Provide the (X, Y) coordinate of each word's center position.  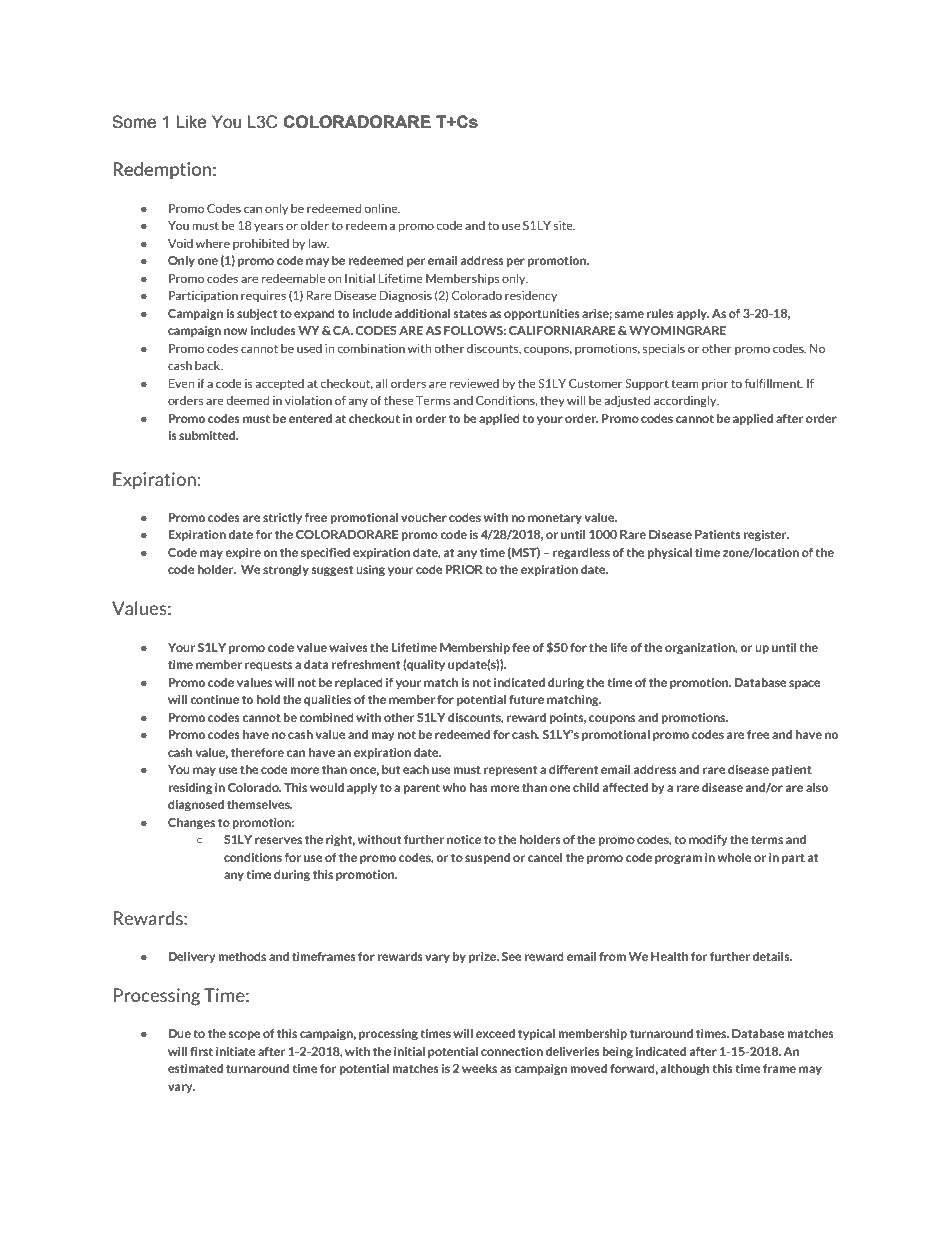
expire (243, 553)
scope (244, 1035)
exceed (495, 1033)
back (209, 365)
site (564, 225)
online (382, 208)
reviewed (474, 383)
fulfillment (774, 383)
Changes (191, 824)
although (684, 1070)
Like (191, 122)
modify (708, 840)
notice (464, 839)
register (766, 536)
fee (521, 647)
